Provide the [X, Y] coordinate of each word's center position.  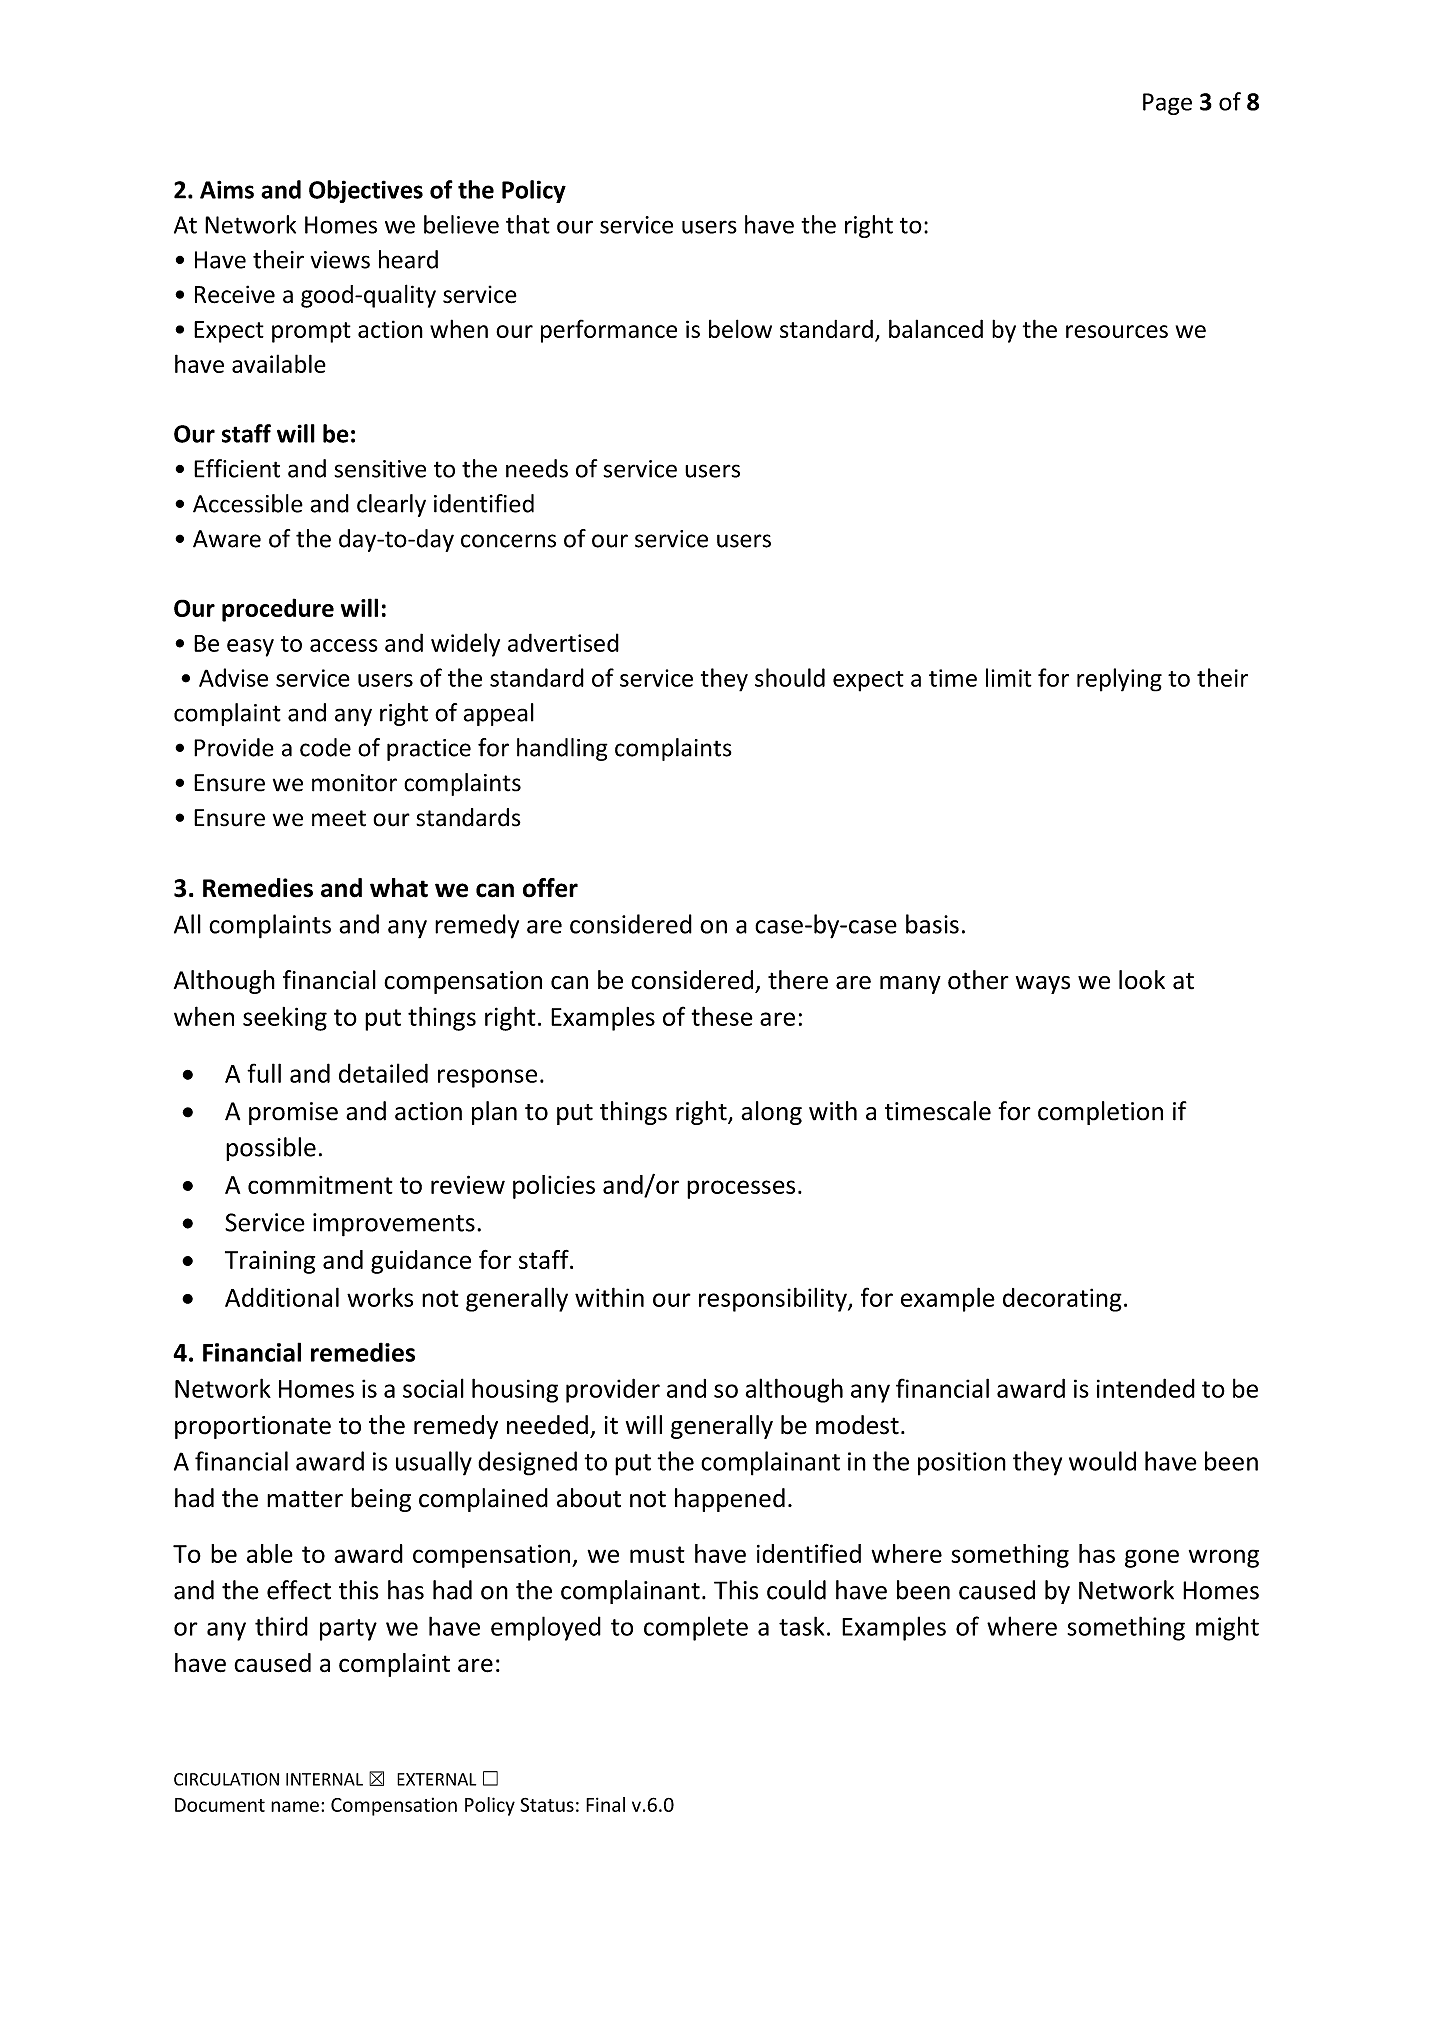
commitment [320, 1185]
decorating [1062, 1300]
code [325, 747]
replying [1119, 680]
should [790, 677]
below [740, 328]
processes [741, 1189]
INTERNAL [324, 1779]
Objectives [366, 191]
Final [605, 1804]
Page [1167, 104]
